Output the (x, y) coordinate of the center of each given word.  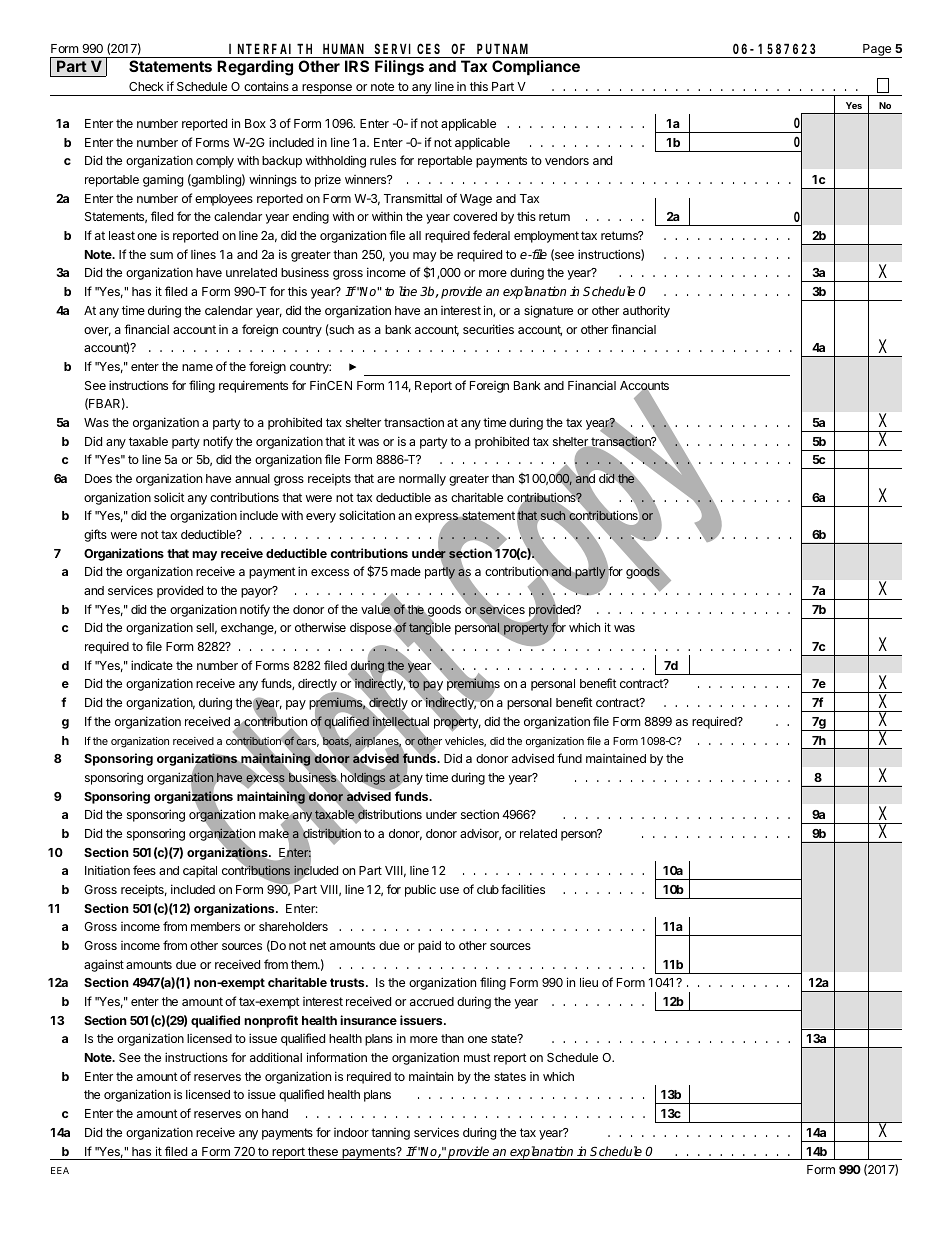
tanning (390, 1134)
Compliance (536, 67)
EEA (60, 1170)
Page (877, 51)
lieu (589, 982)
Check (146, 86)
